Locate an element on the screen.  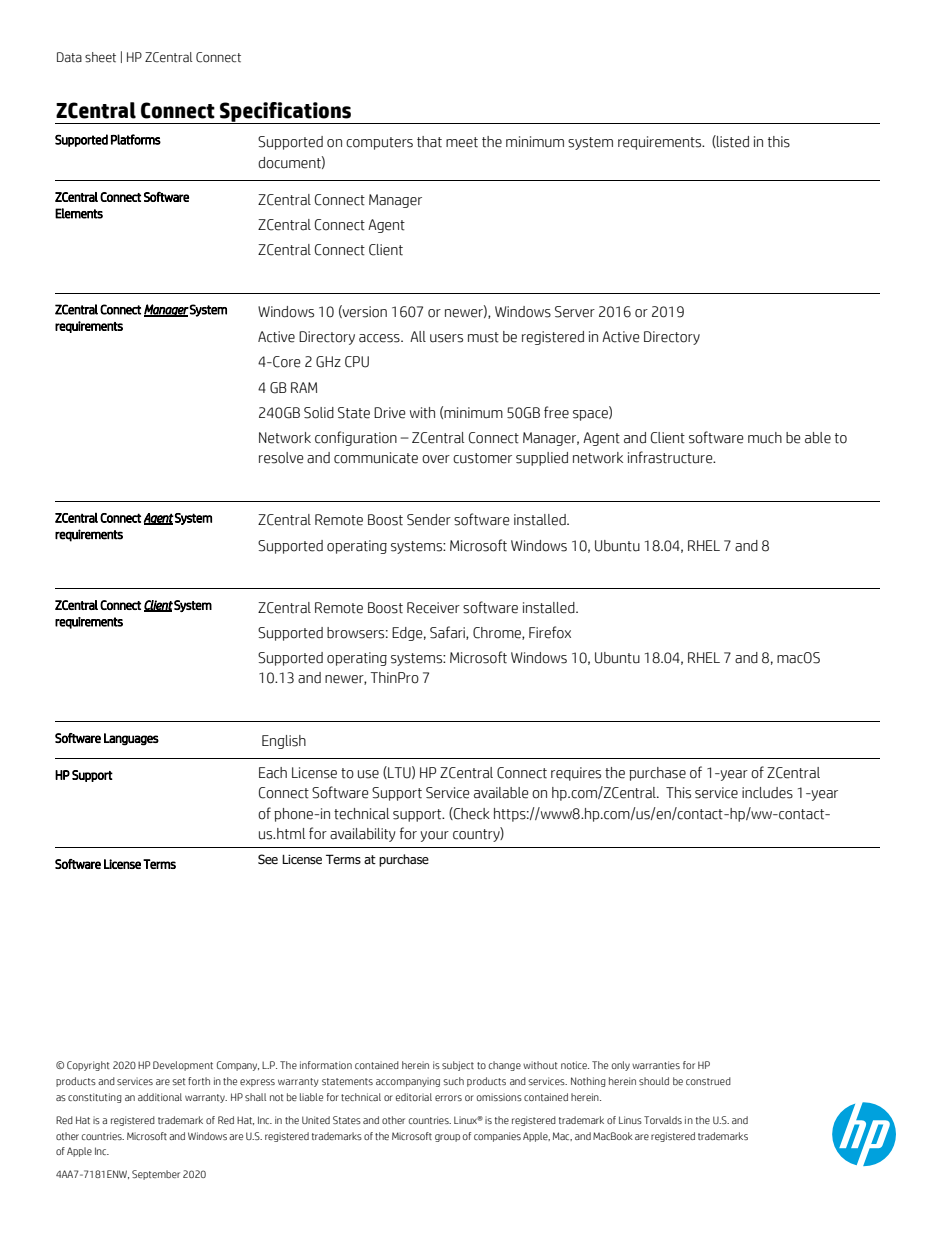
Languages is located at coordinates (131, 739).
